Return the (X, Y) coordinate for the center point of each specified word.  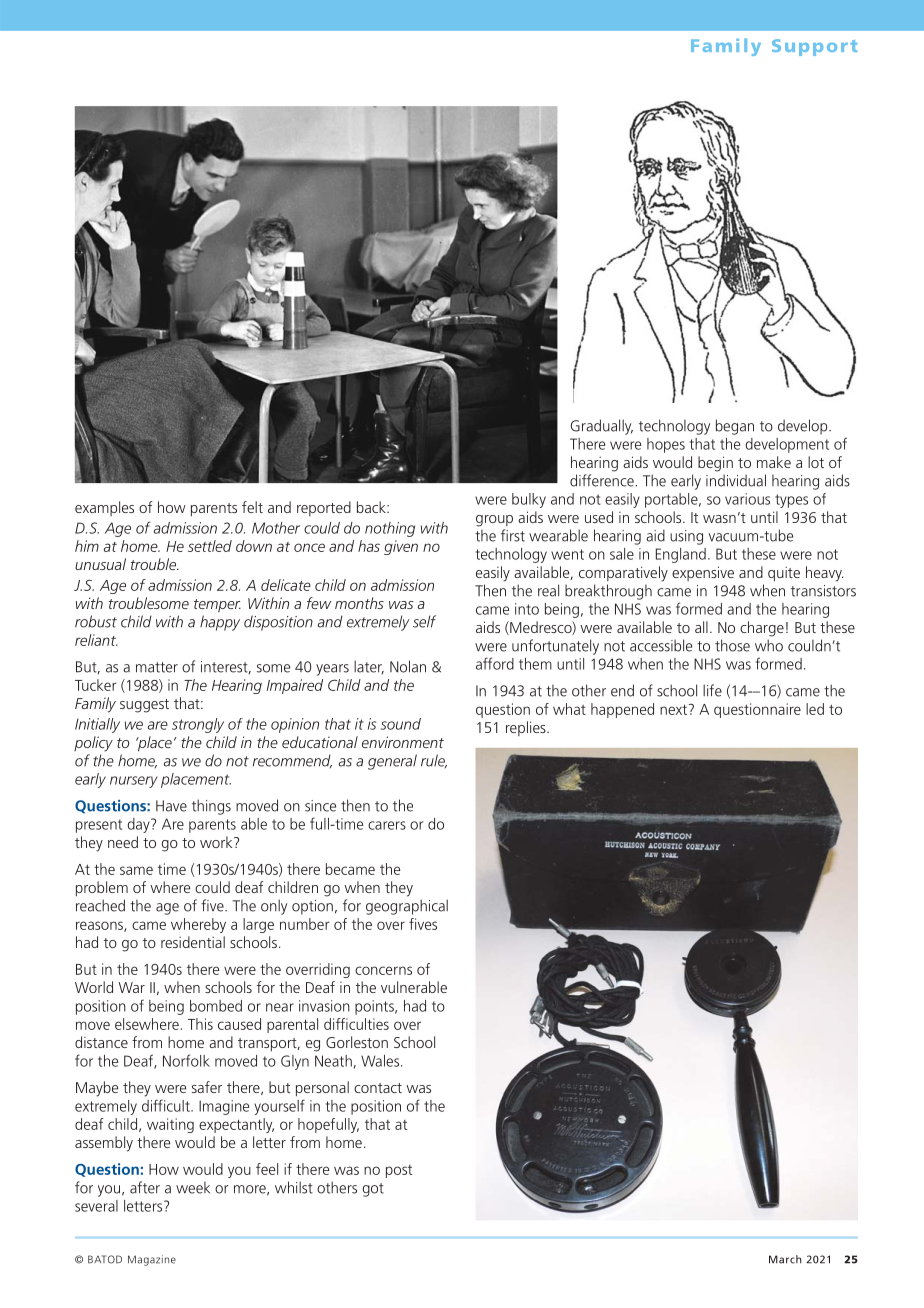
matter (157, 667)
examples (104, 508)
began (735, 427)
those (732, 645)
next (675, 709)
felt (252, 507)
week (193, 1187)
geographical (407, 907)
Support (815, 47)
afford (495, 663)
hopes (666, 445)
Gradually (601, 427)
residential (193, 942)
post (399, 1171)
